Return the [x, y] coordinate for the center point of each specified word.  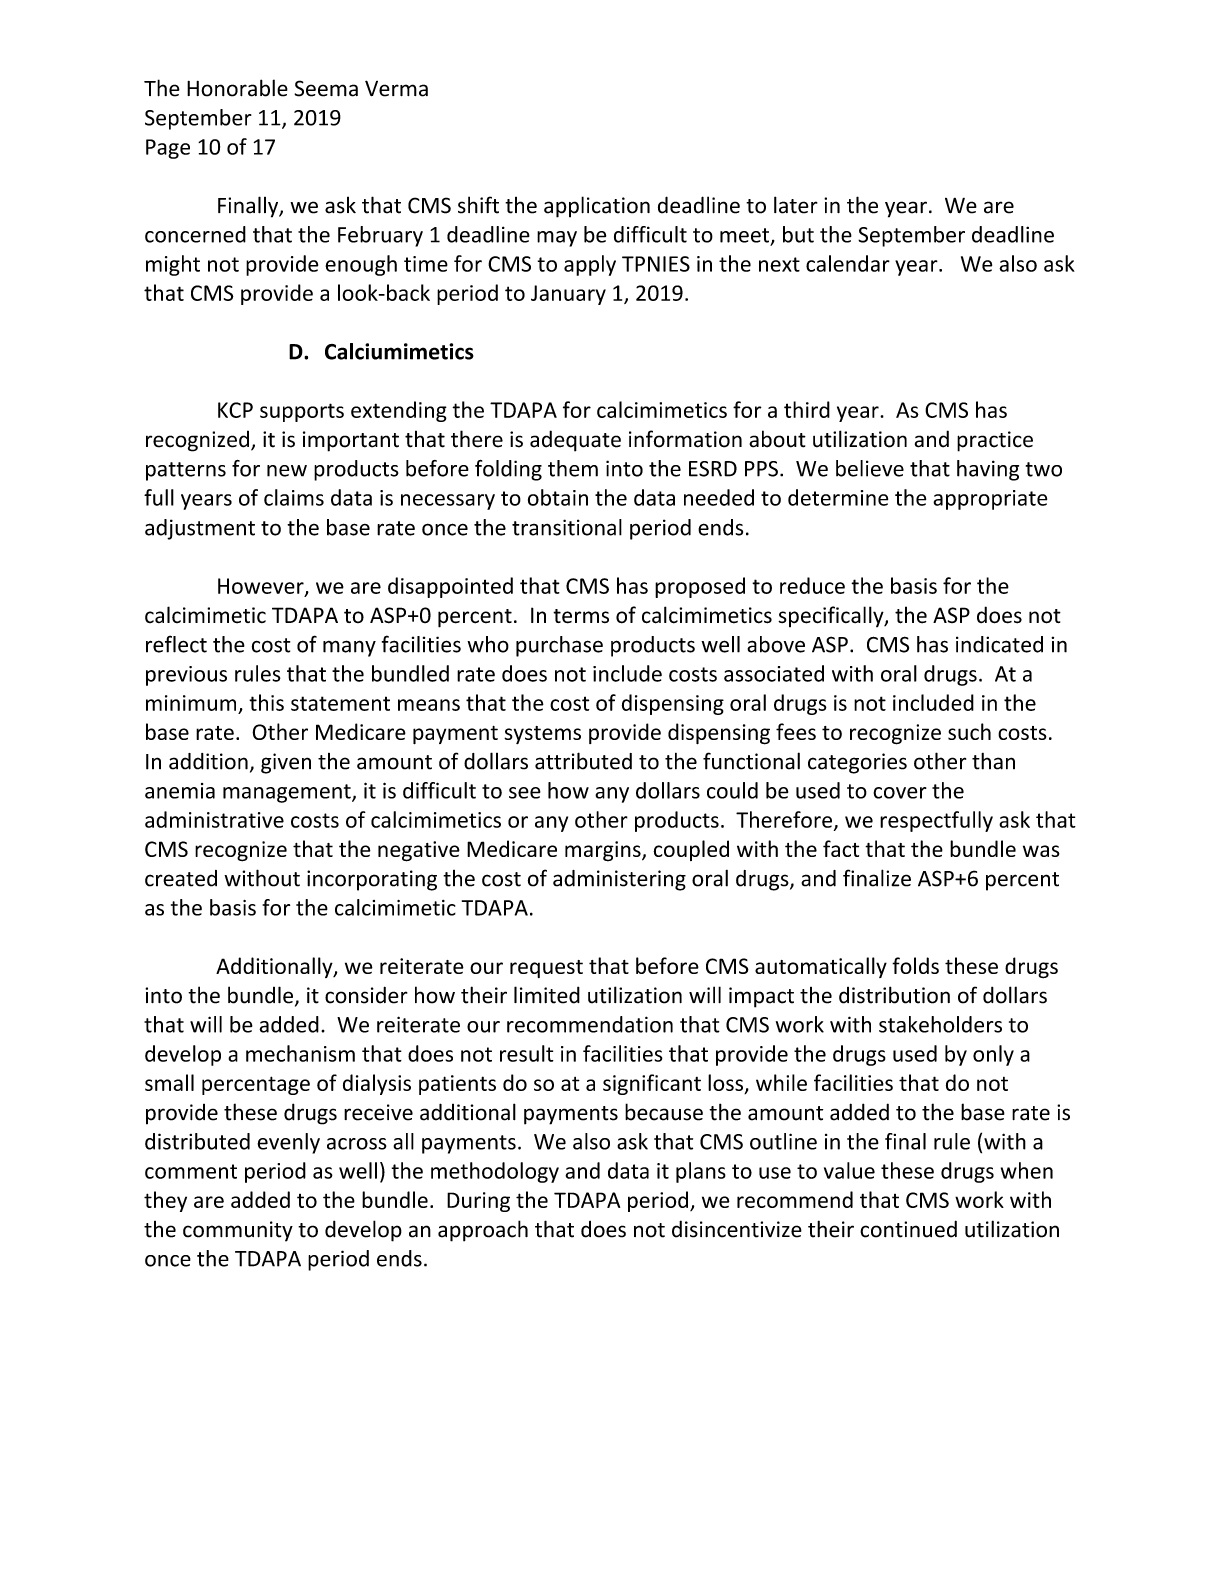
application [597, 207]
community [238, 1231]
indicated [999, 644]
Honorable [237, 88]
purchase [559, 646]
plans [701, 1172]
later [796, 205]
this [266, 702]
